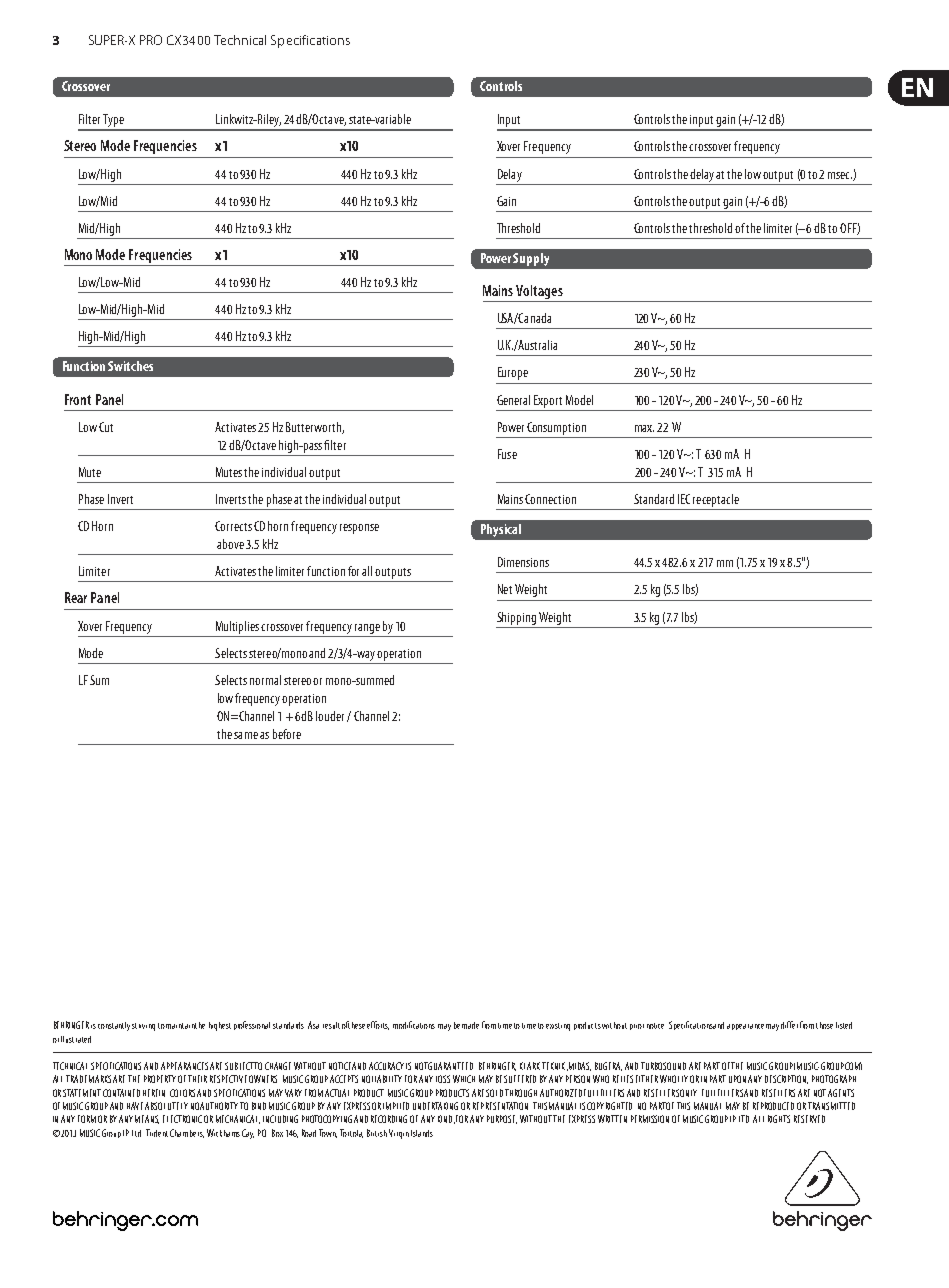 This document has width=949, height=1288. I want to click on UNDERTAKING, so click(435, 1106).
